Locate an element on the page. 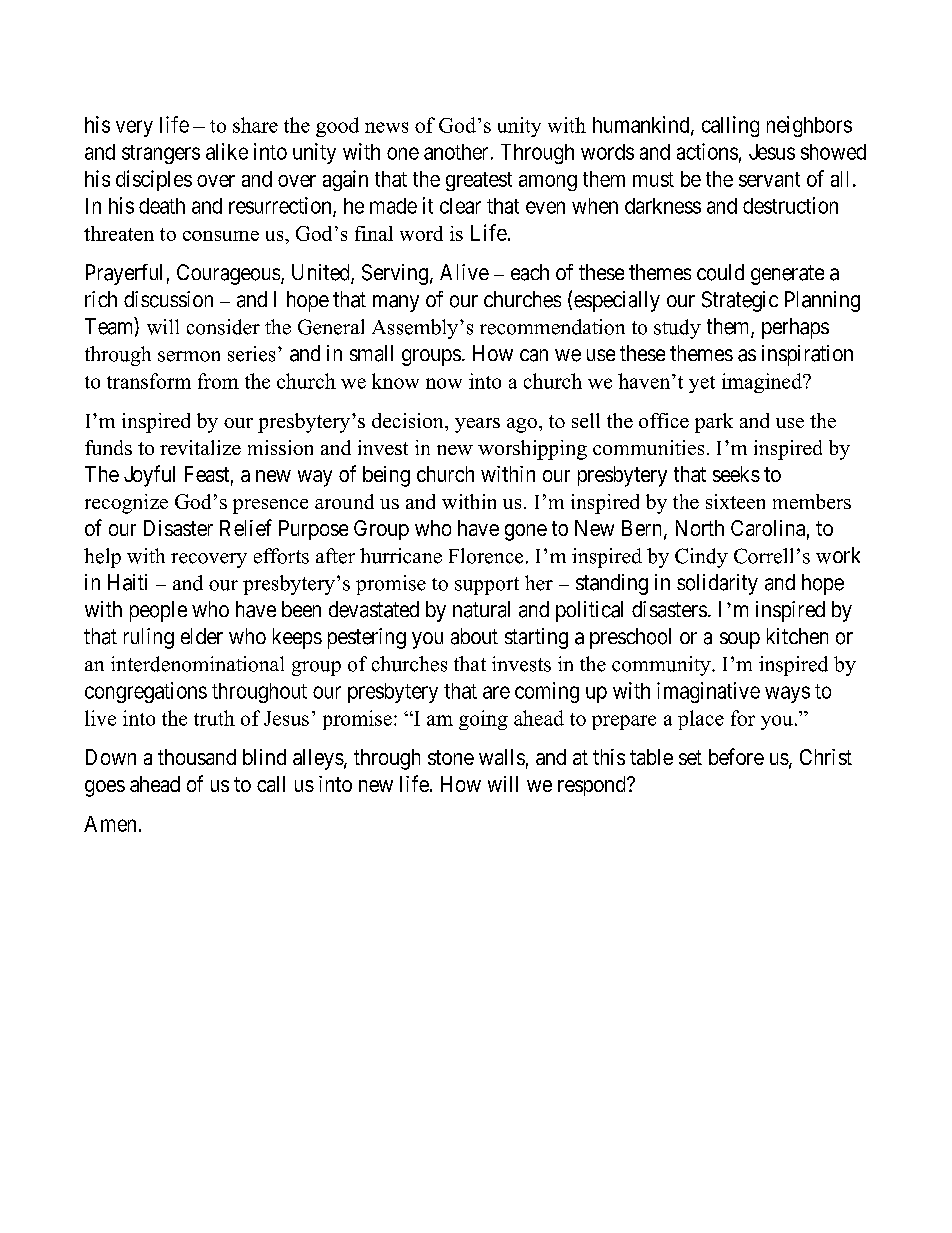  another is located at coordinates (456, 152).
